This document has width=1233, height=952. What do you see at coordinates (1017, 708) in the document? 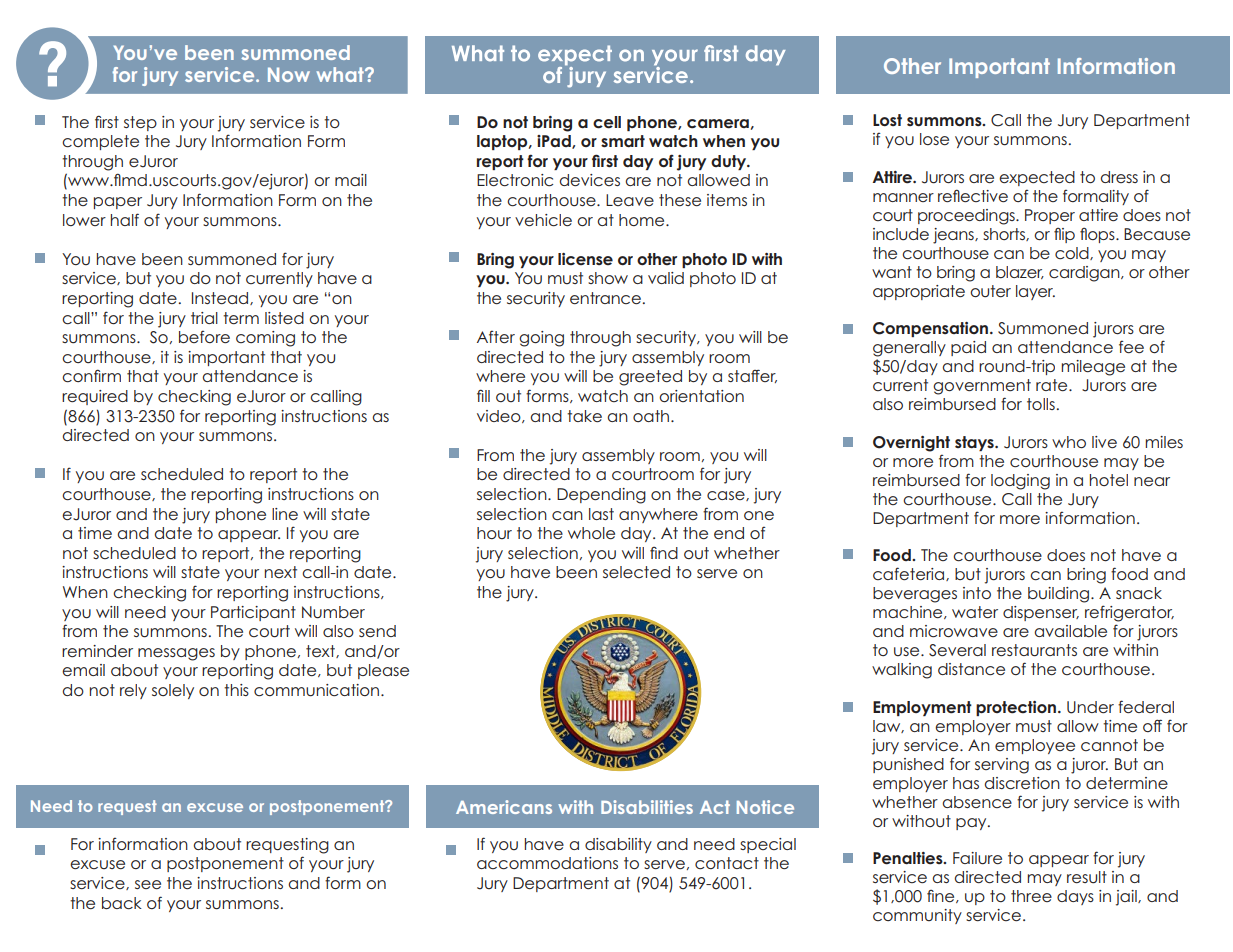
I see `protection` at bounding box center [1017, 708].
